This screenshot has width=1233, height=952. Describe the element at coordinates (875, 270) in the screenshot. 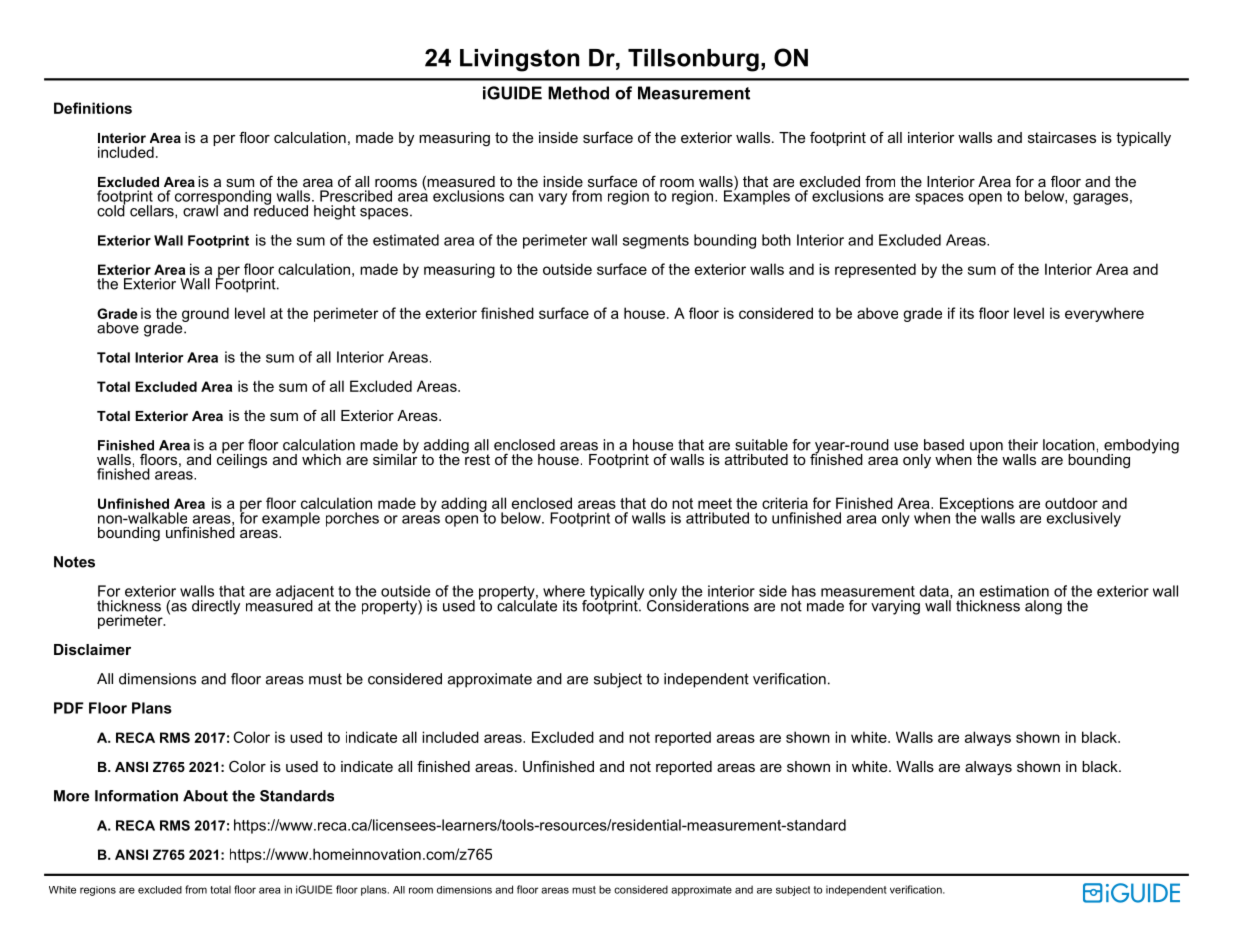

I see `represented` at that location.
